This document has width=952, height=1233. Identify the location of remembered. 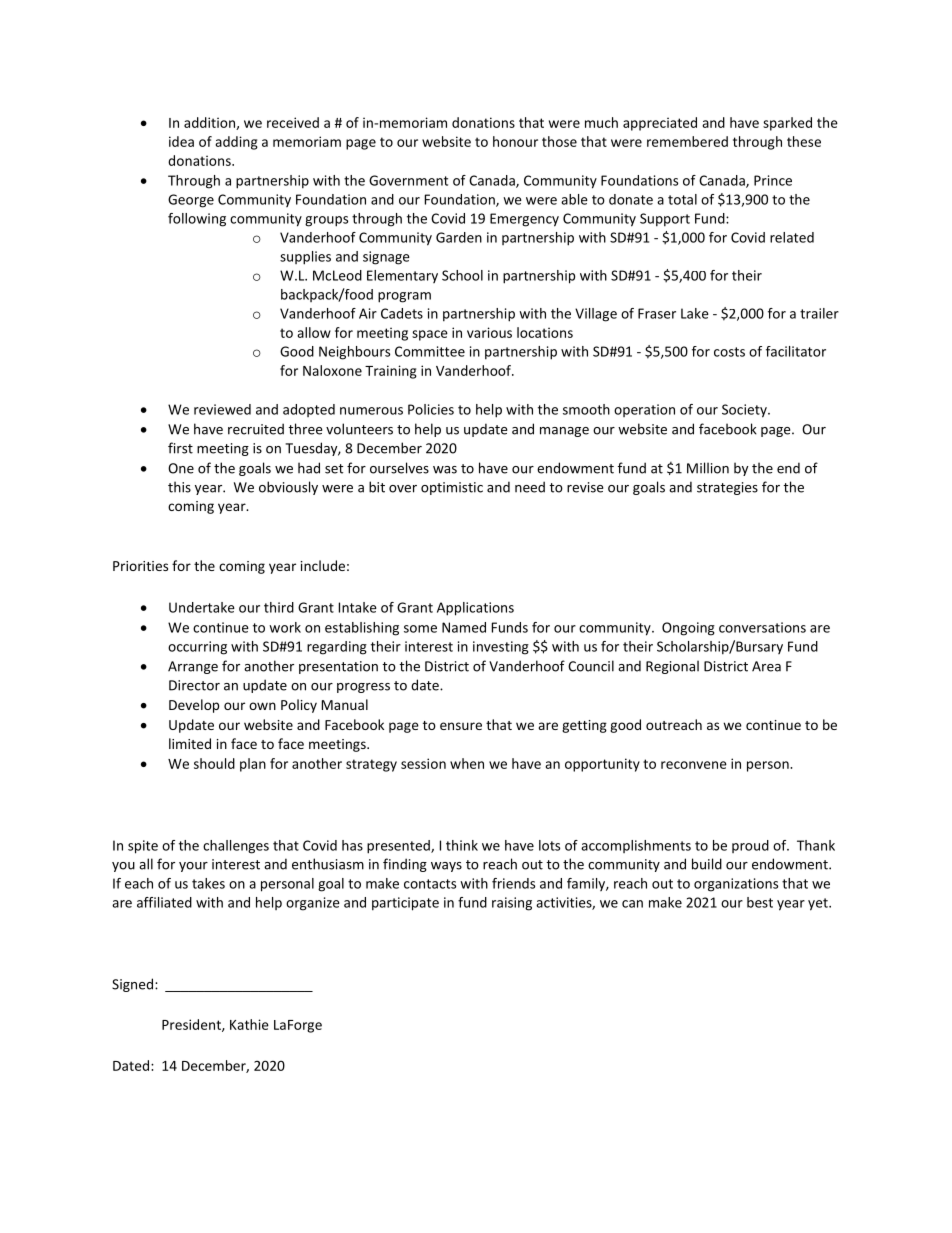
(687, 141).
